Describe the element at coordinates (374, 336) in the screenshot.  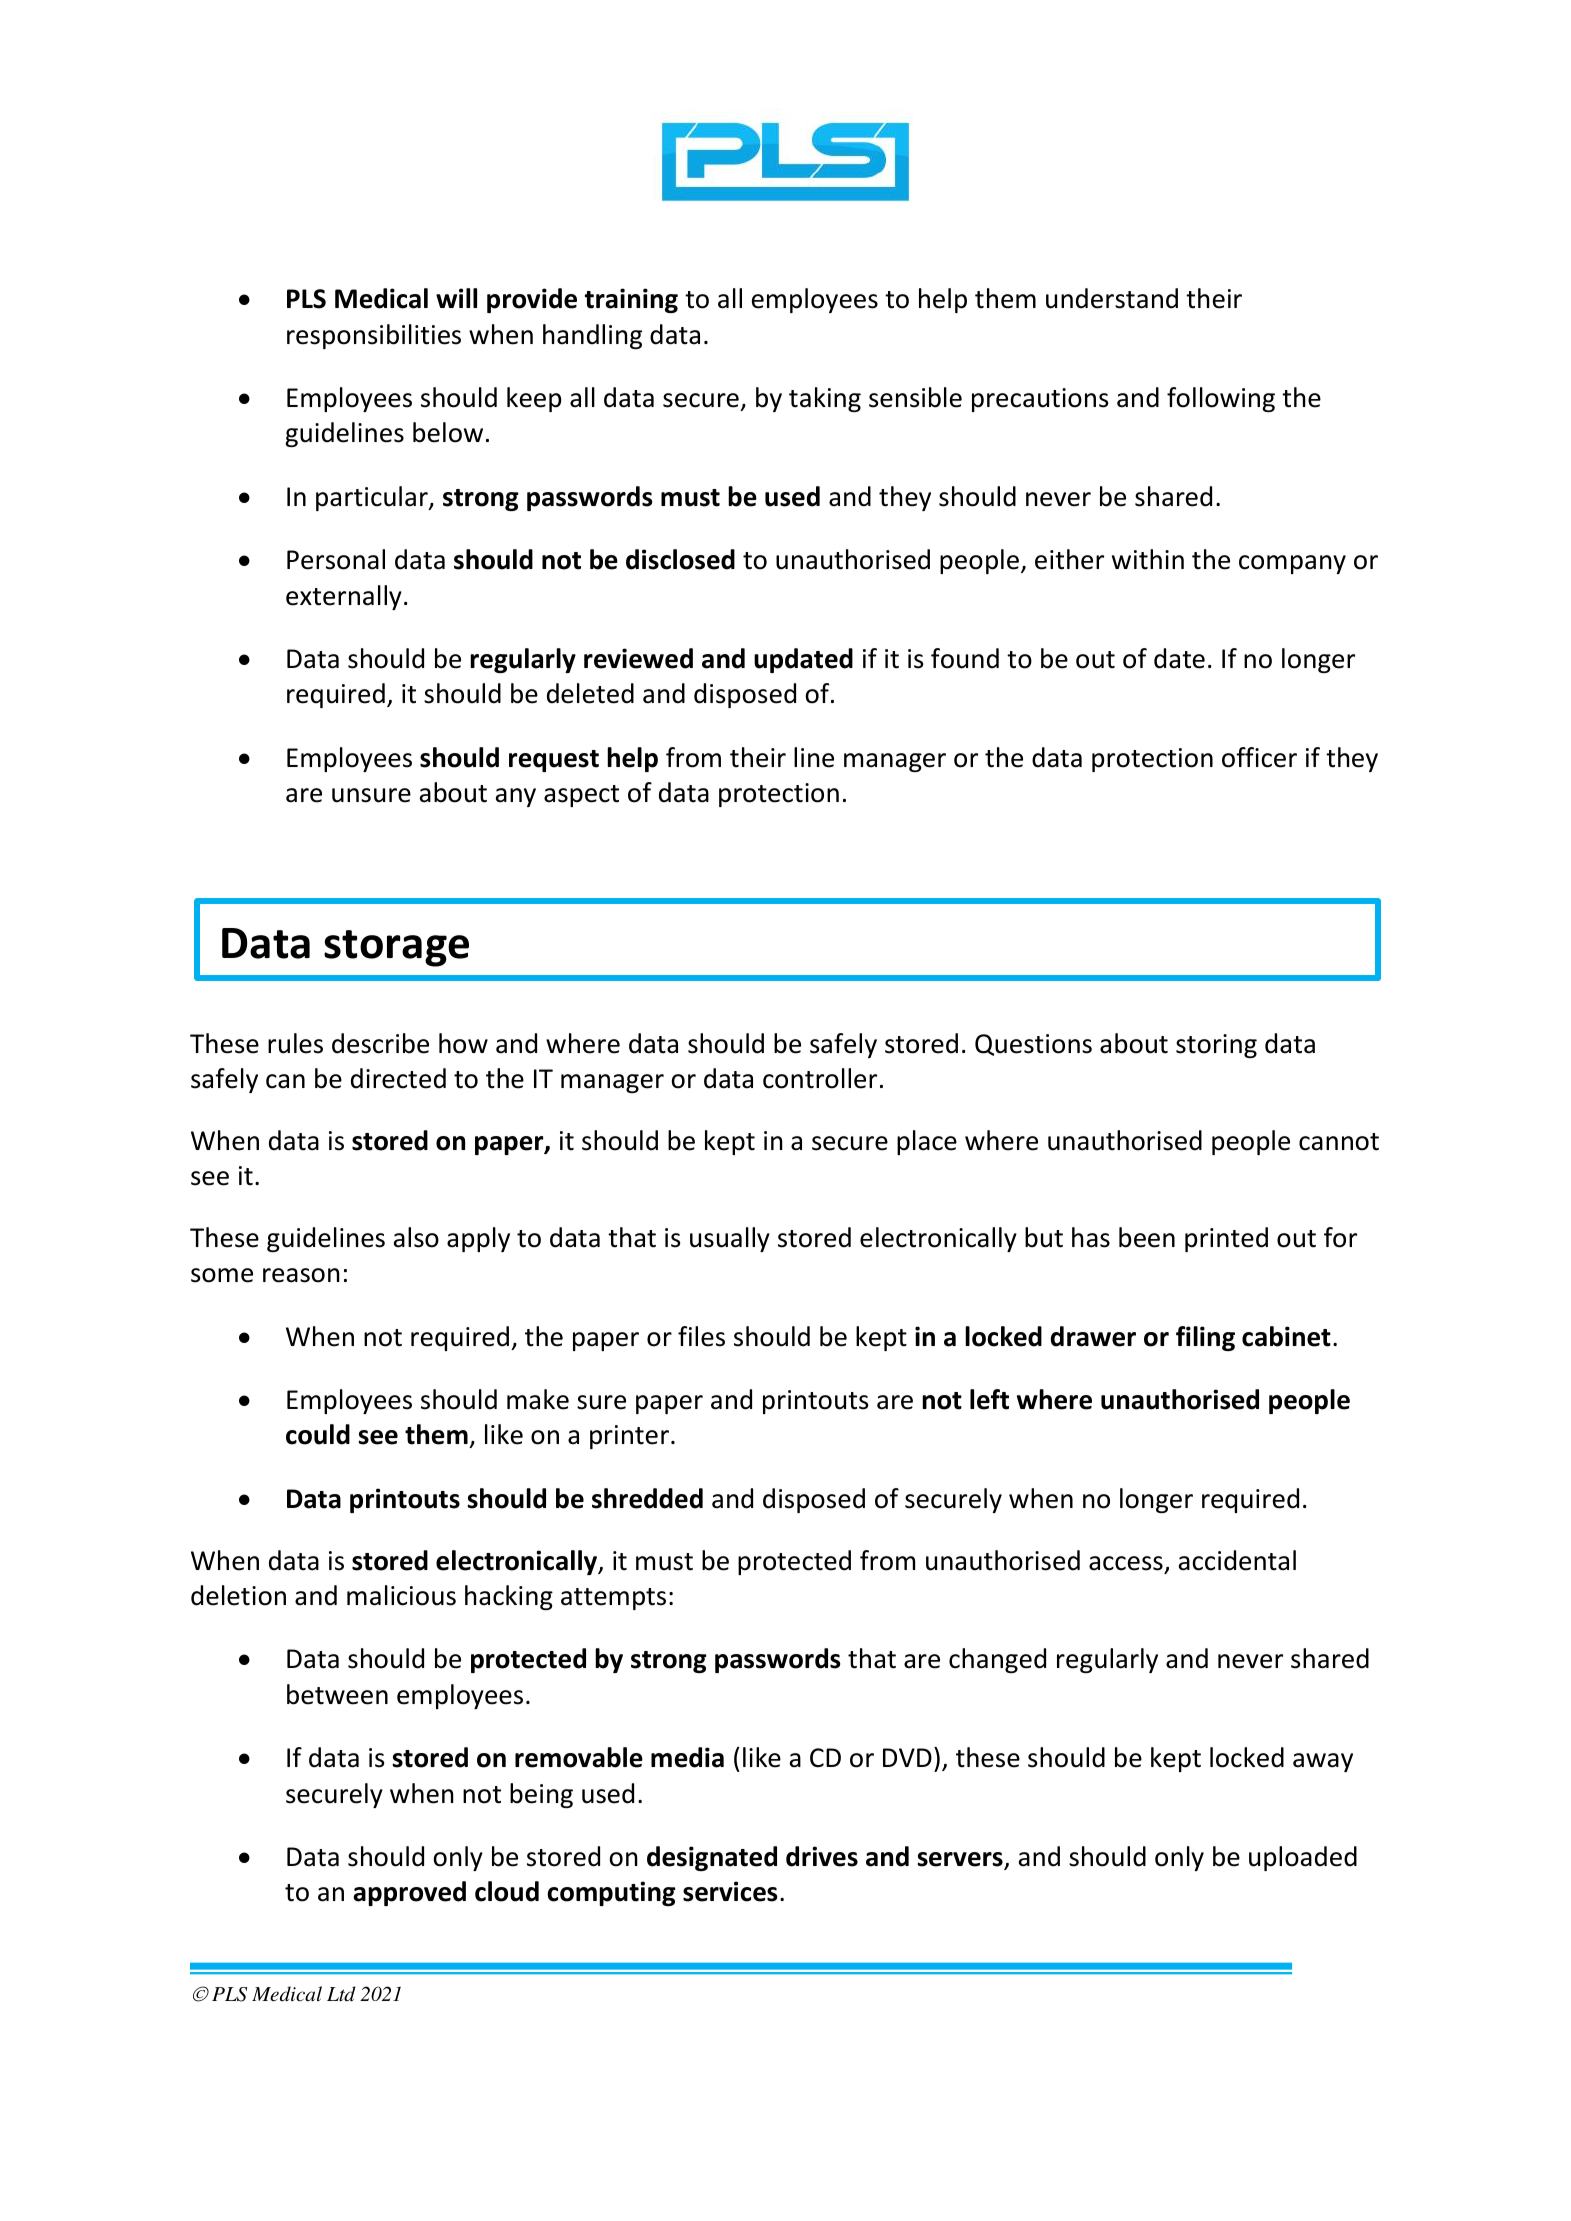
I see `responsibilities` at that location.
